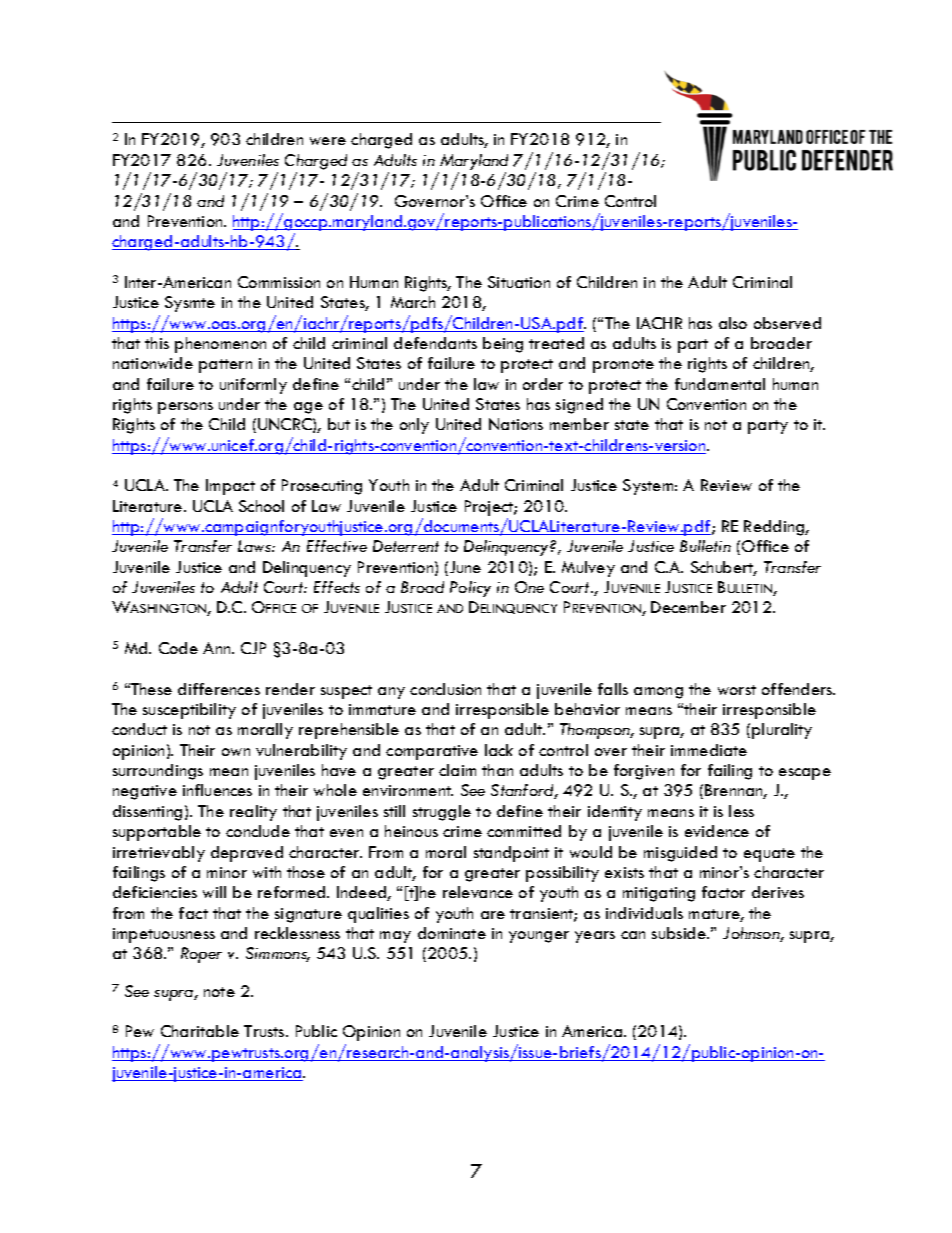  Describe the element at coordinates (452, 933) in the screenshot. I see `dominate` at that location.
